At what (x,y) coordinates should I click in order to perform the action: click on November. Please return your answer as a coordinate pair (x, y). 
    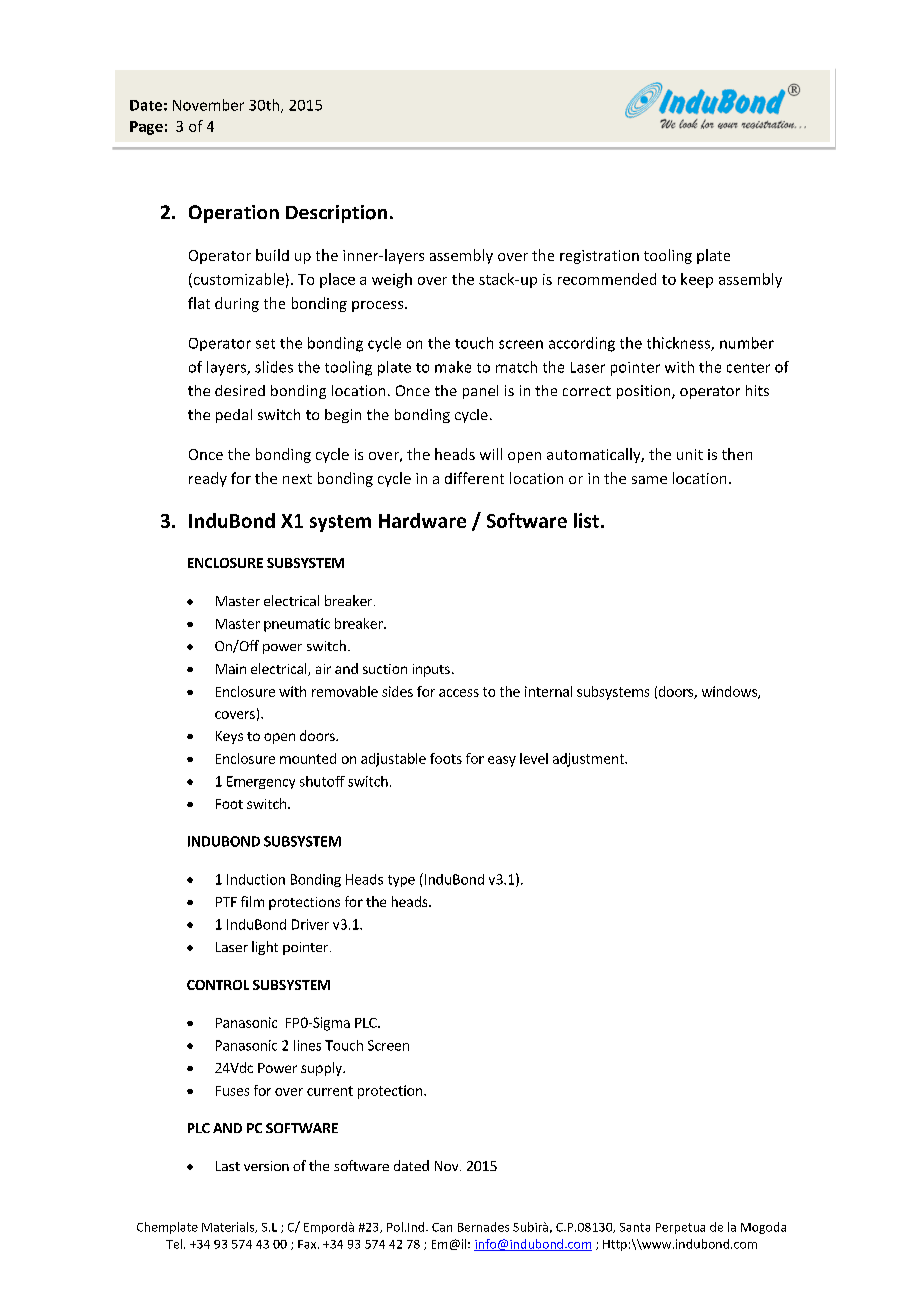
    Looking at the image, I should click on (208, 105).
